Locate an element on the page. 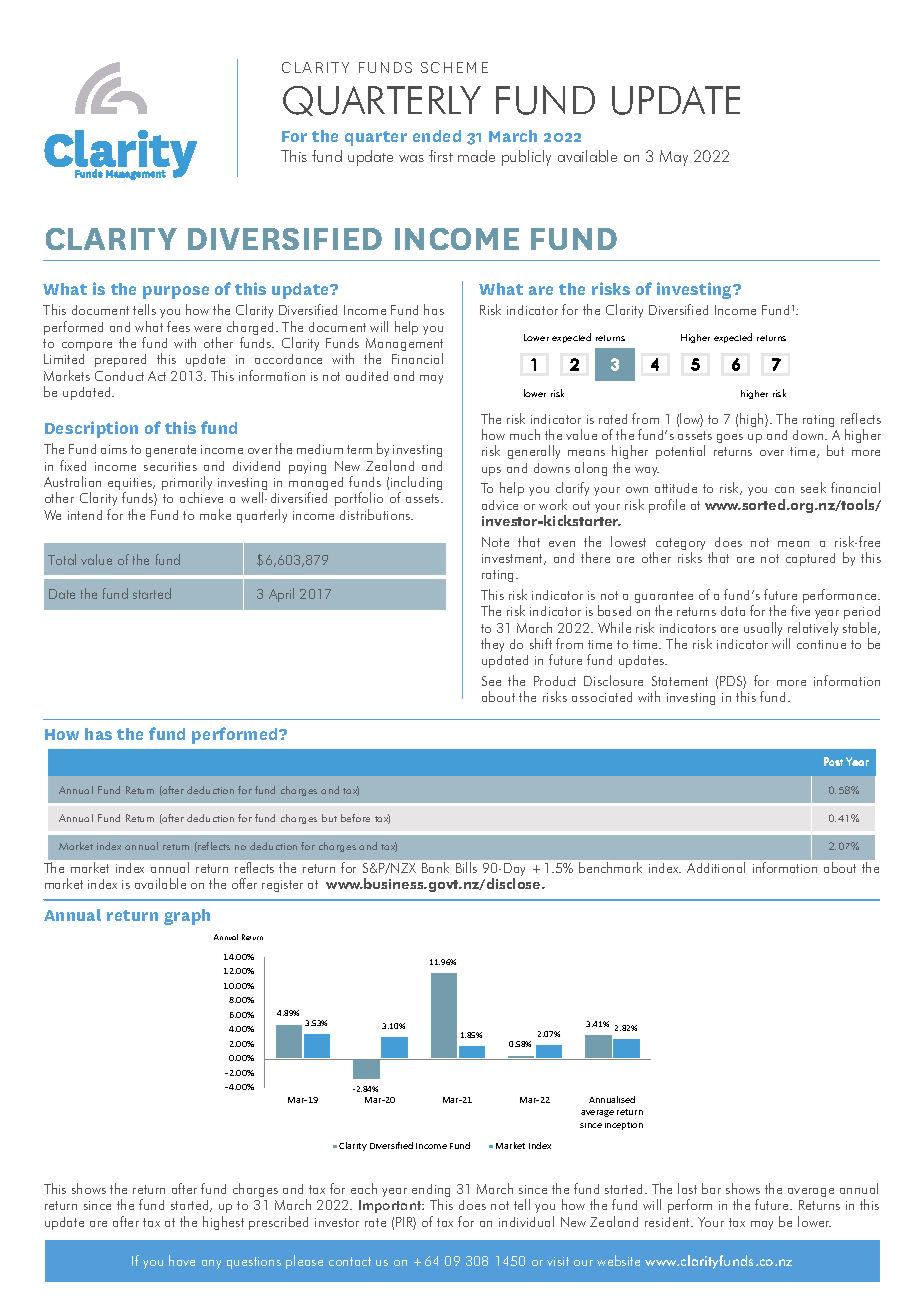 This document has width=924, height=1308. they is located at coordinates (492, 645).
